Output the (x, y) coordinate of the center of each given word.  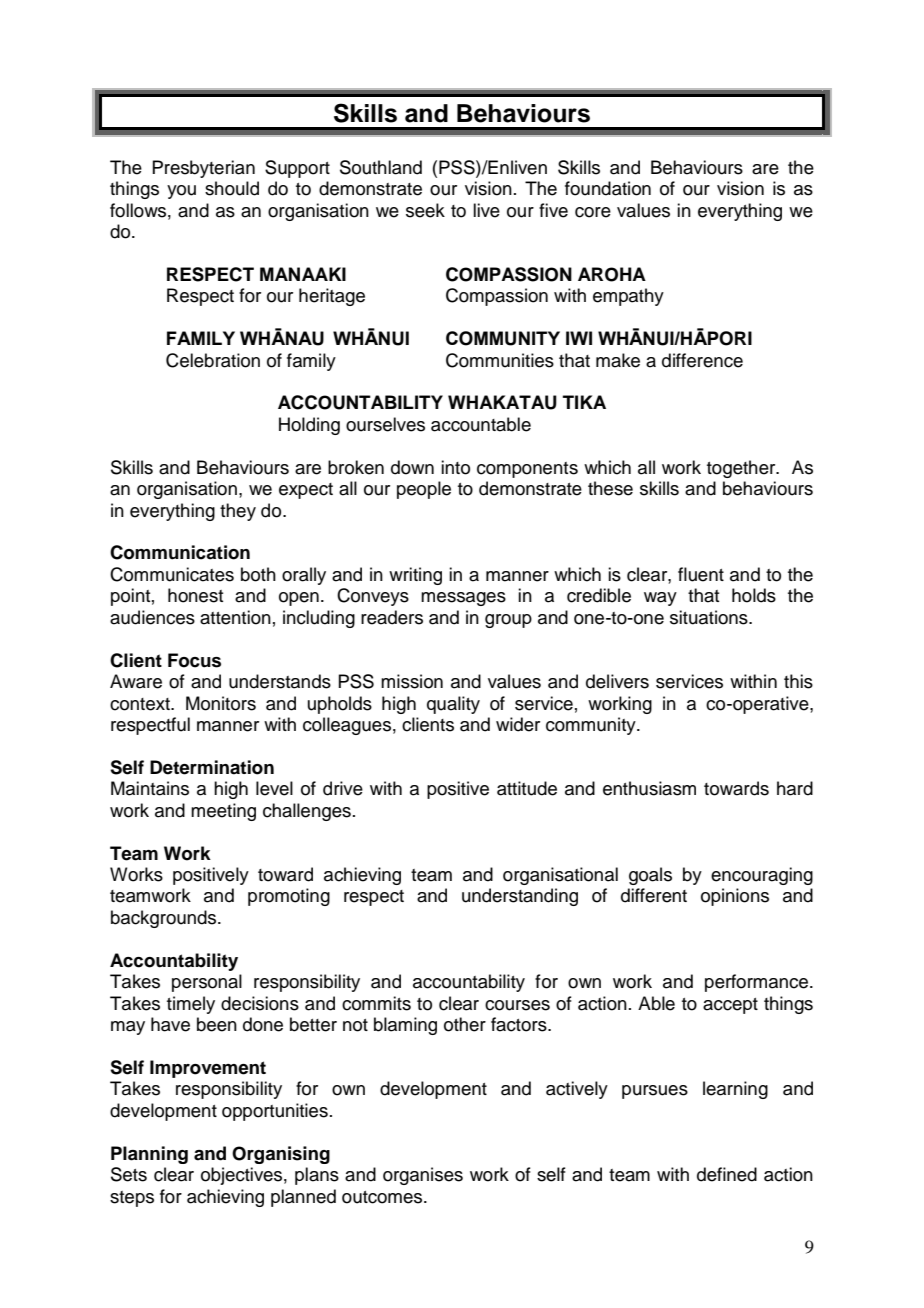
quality (453, 705)
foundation (608, 188)
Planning (149, 1155)
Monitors (221, 703)
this (798, 681)
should (232, 188)
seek (425, 210)
